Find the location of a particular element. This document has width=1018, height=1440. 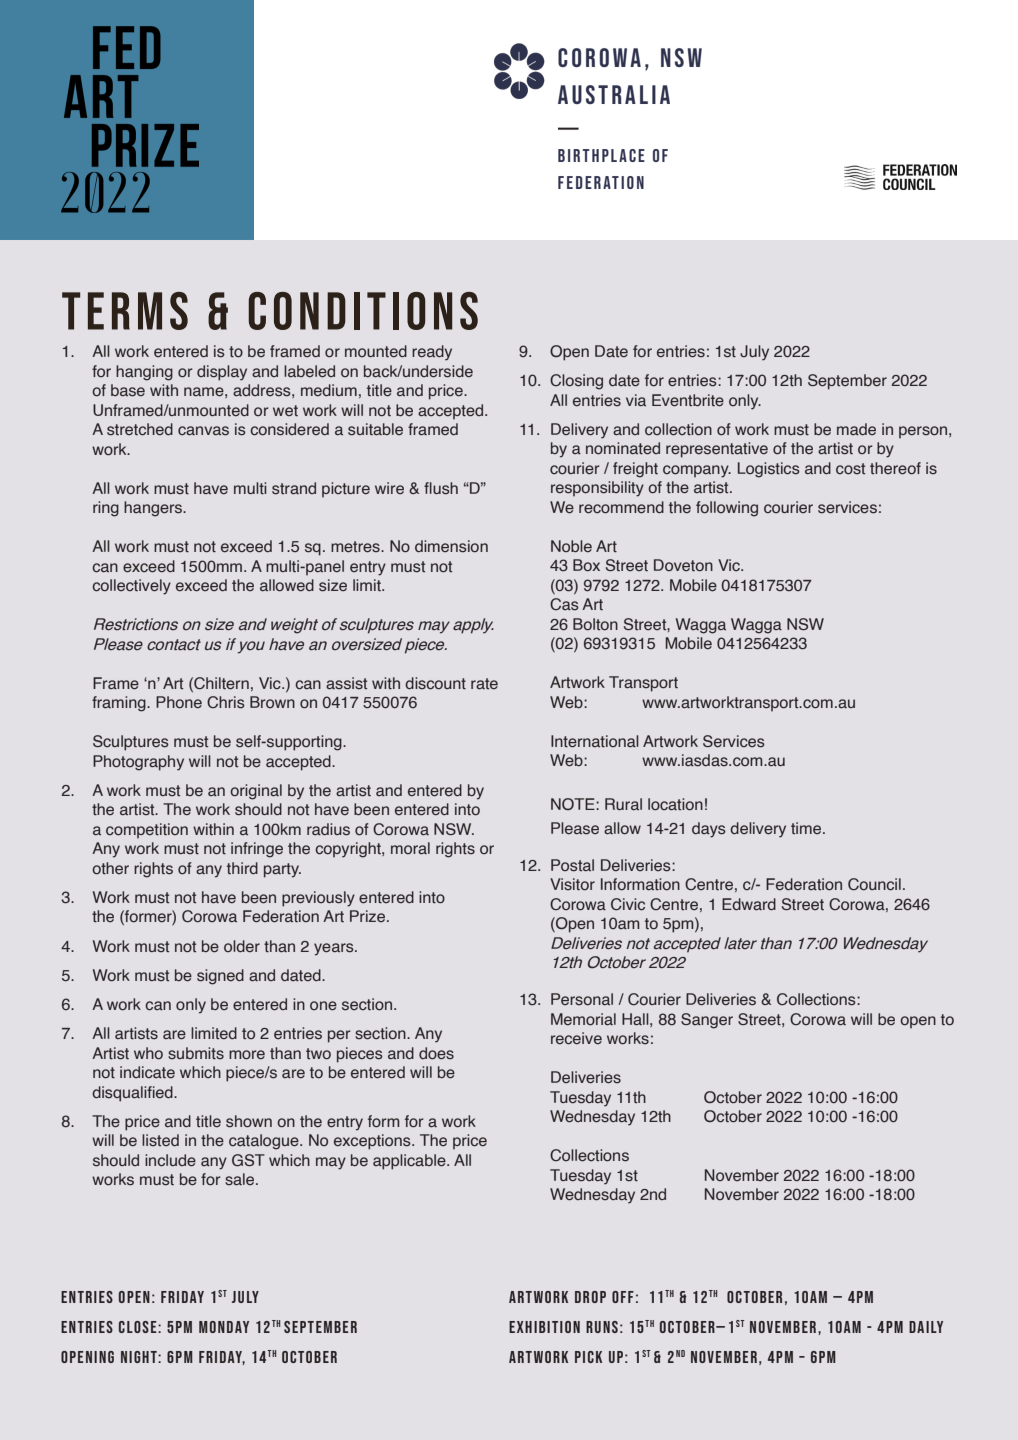

AUSTRALIA is located at coordinates (614, 94).
